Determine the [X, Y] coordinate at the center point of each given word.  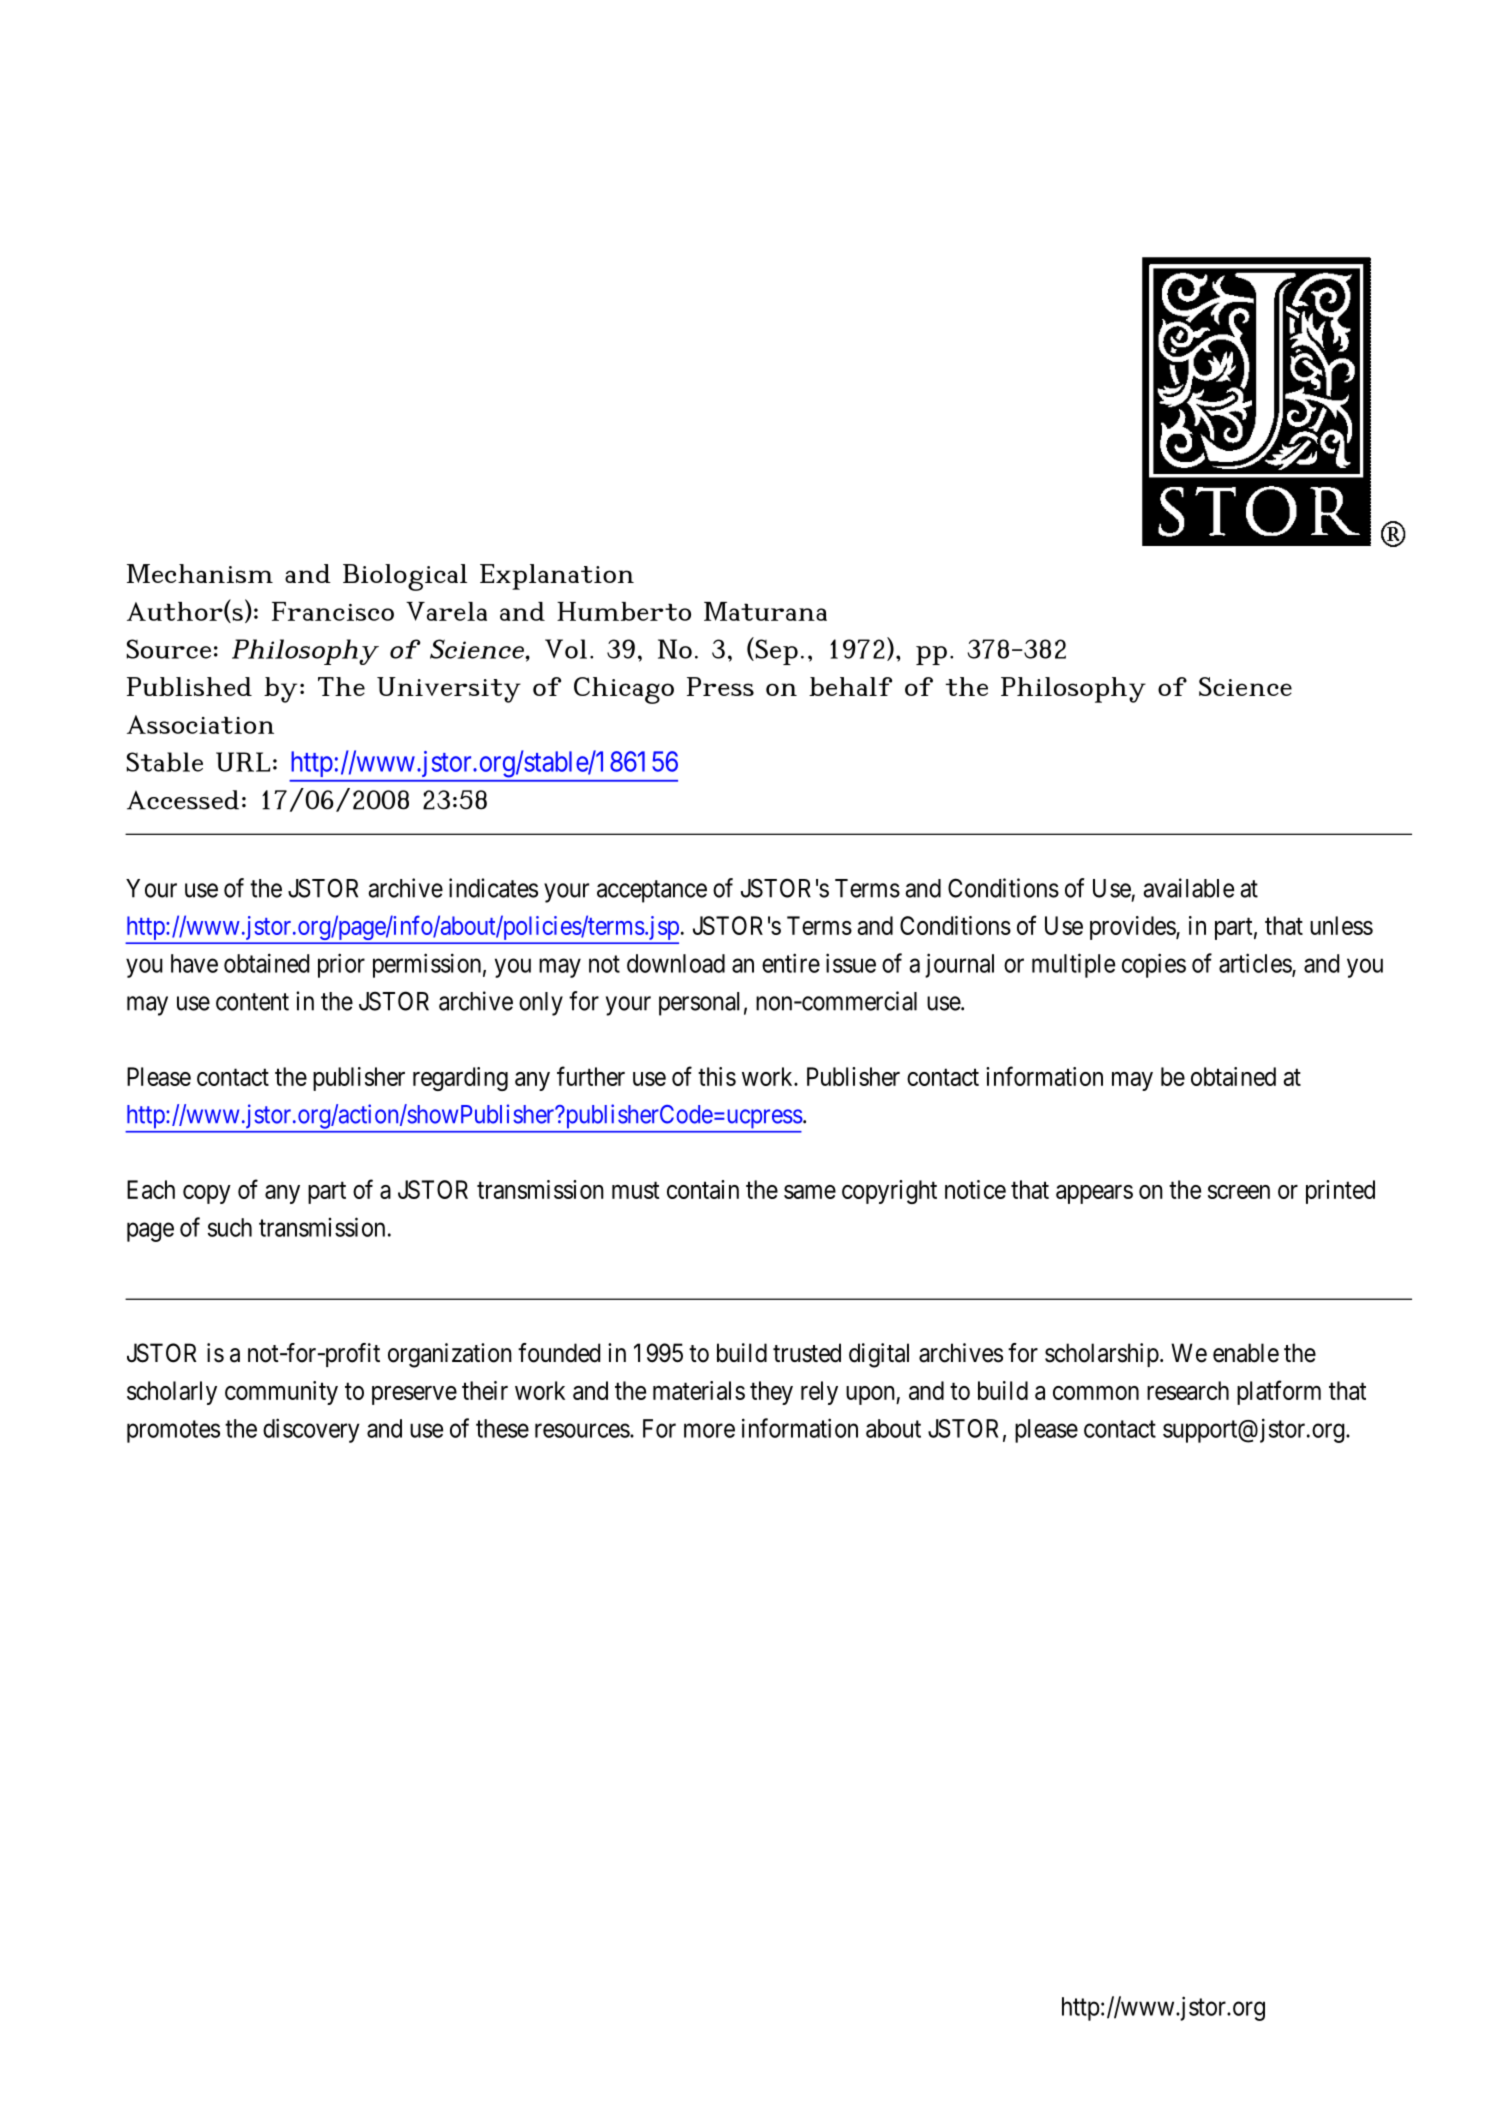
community [281, 1393]
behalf [850, 686]
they [771, 1393]
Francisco [333, 611]
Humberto [624, 611]
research [1188, 1390]
